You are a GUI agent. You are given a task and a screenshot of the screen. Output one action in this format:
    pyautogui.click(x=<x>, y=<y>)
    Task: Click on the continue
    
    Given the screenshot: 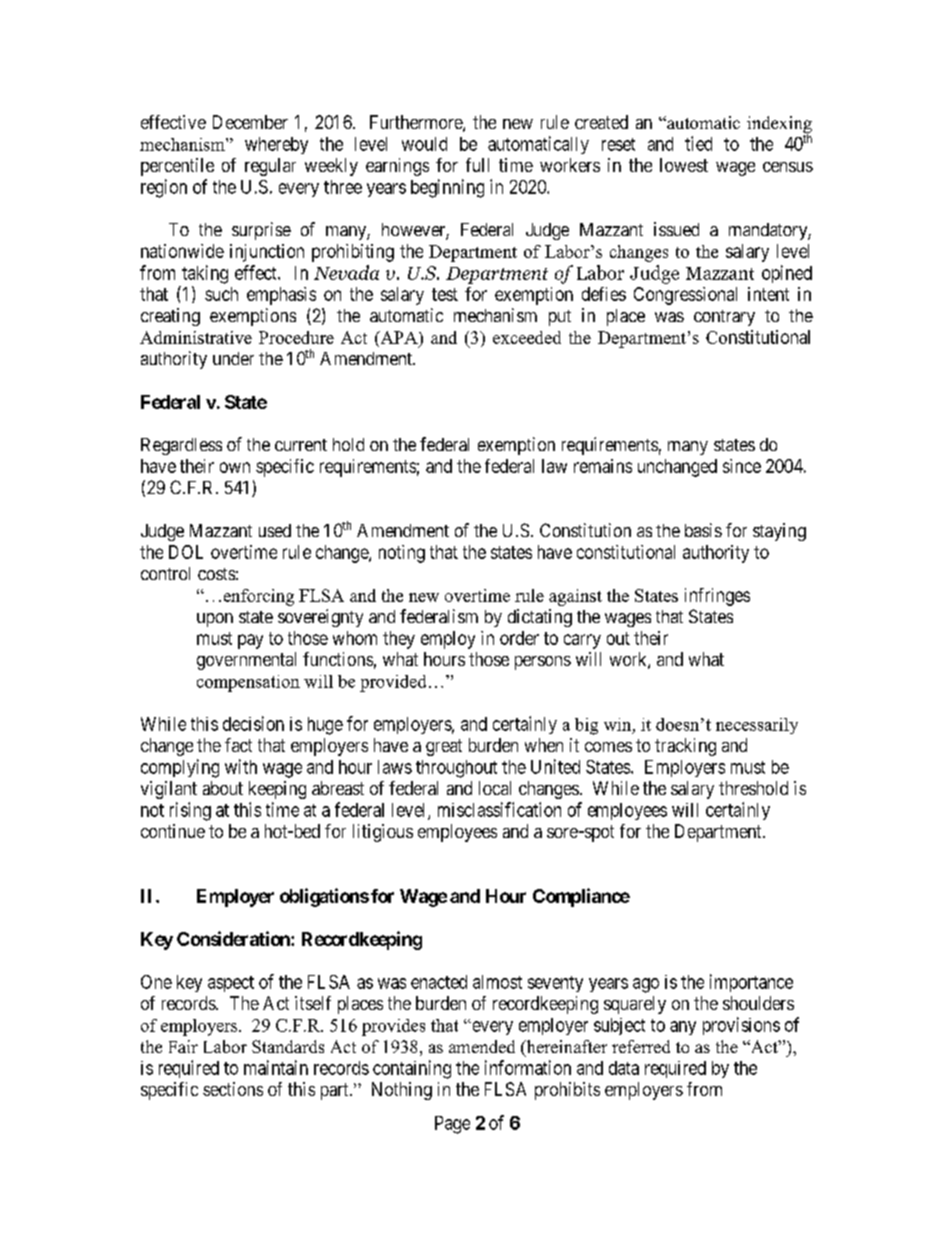 What is the action you would take?
    pyautogui.click(x=173, y=831)
